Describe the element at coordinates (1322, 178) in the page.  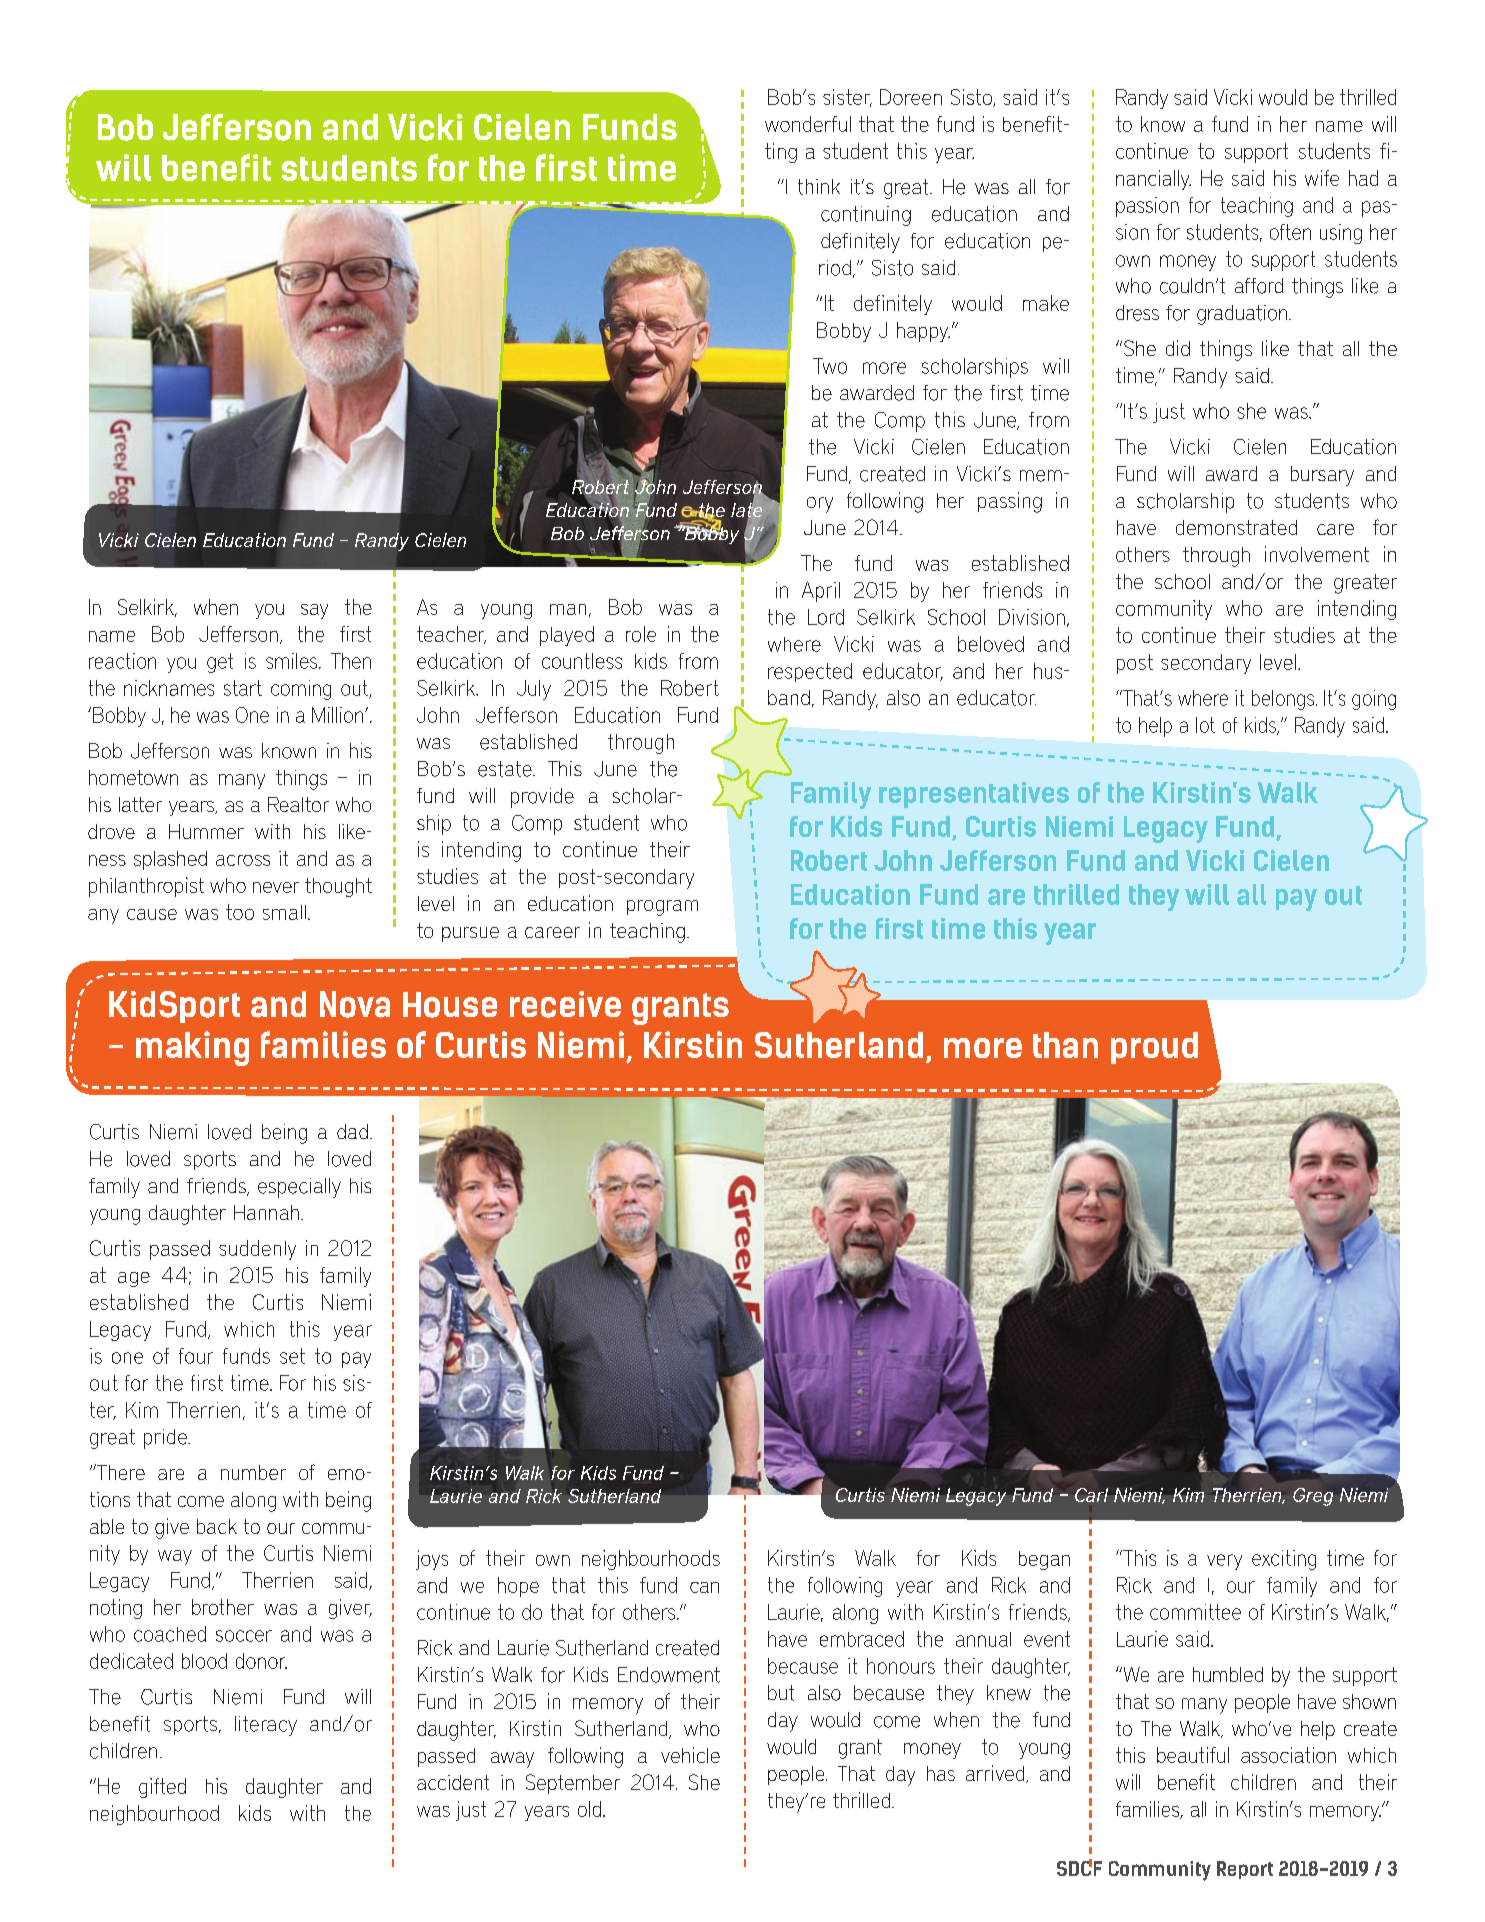
I see `wife` at that location.
